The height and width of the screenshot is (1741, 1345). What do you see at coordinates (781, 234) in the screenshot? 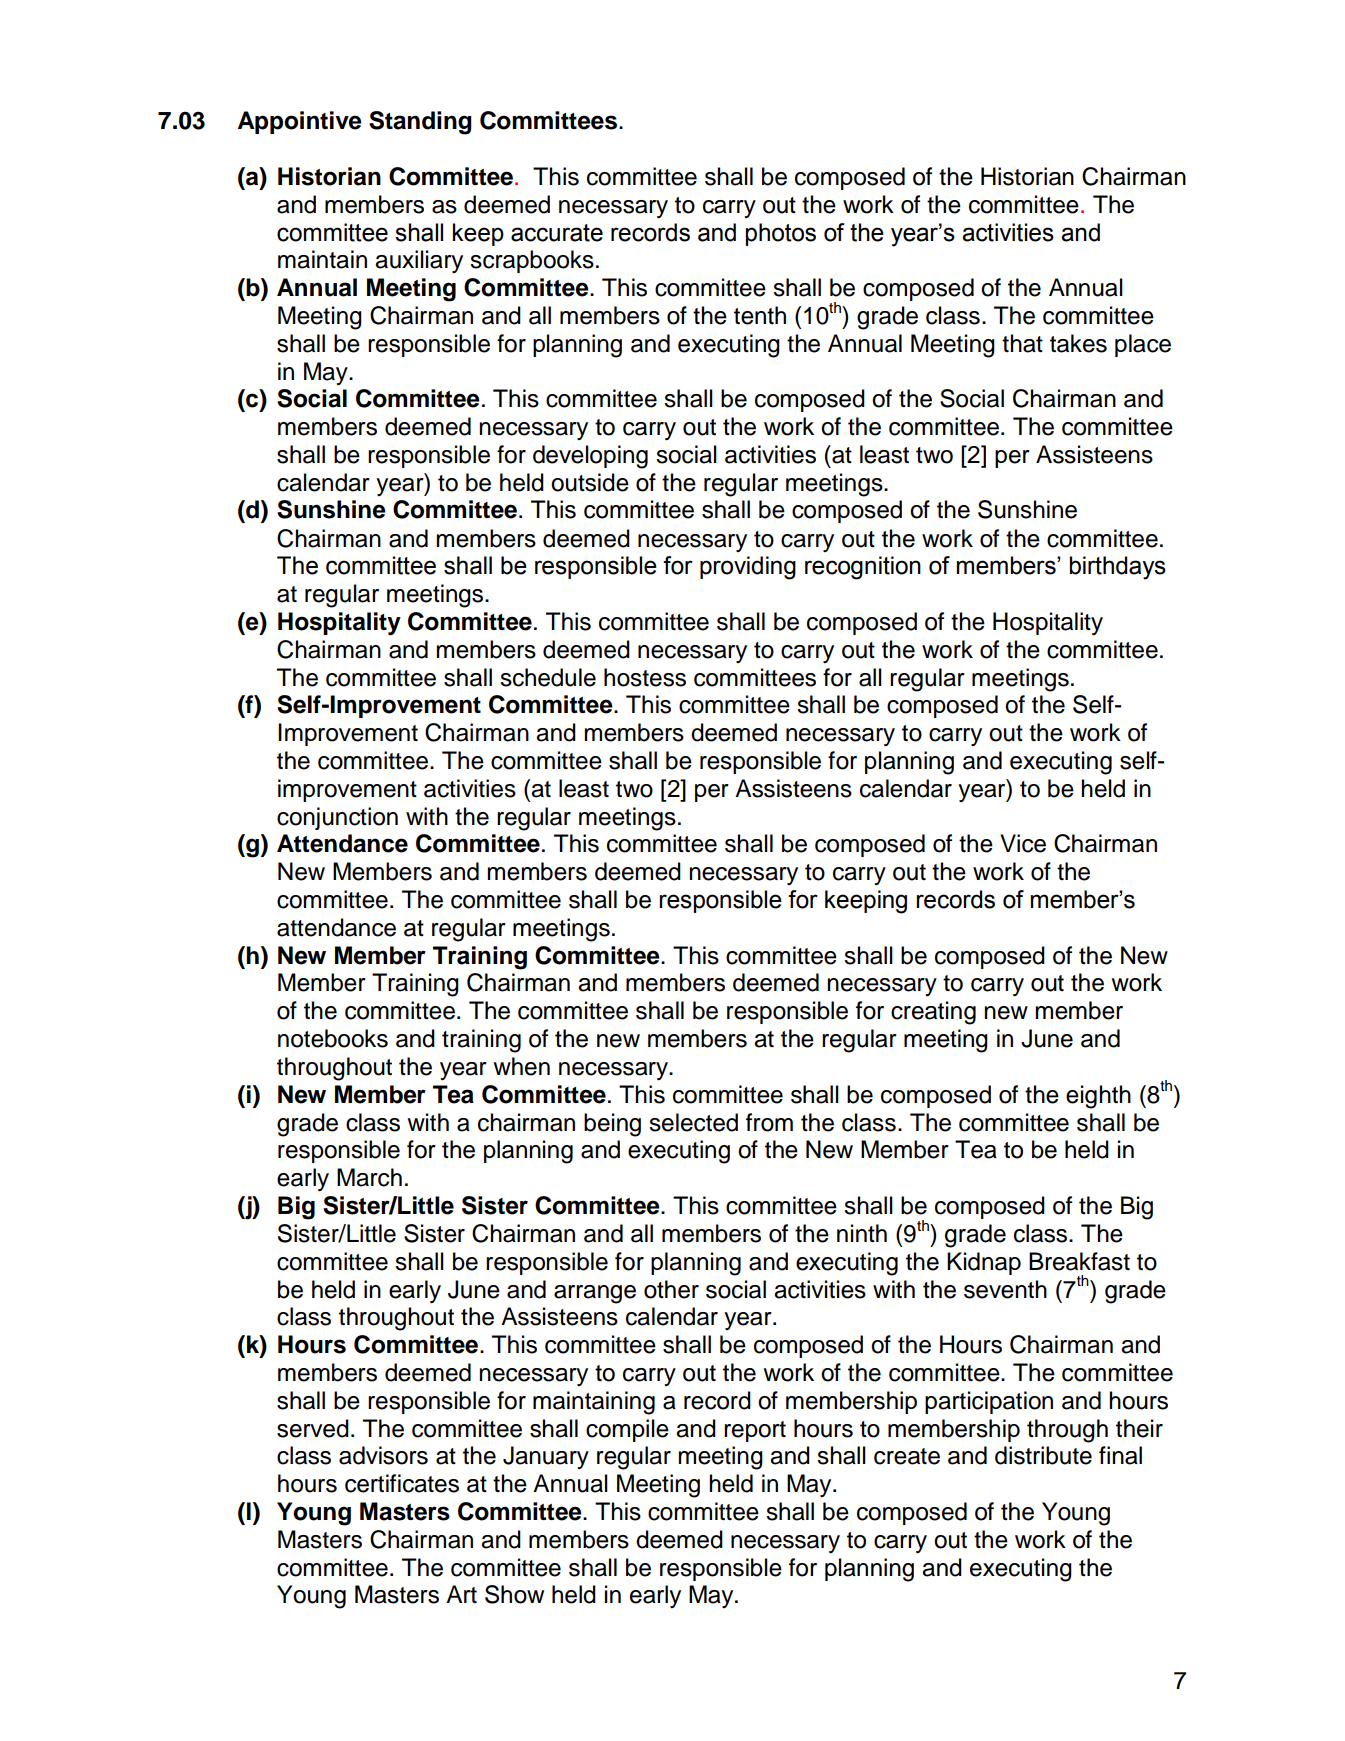
I see `photos` at bounding box center [781, 234].
